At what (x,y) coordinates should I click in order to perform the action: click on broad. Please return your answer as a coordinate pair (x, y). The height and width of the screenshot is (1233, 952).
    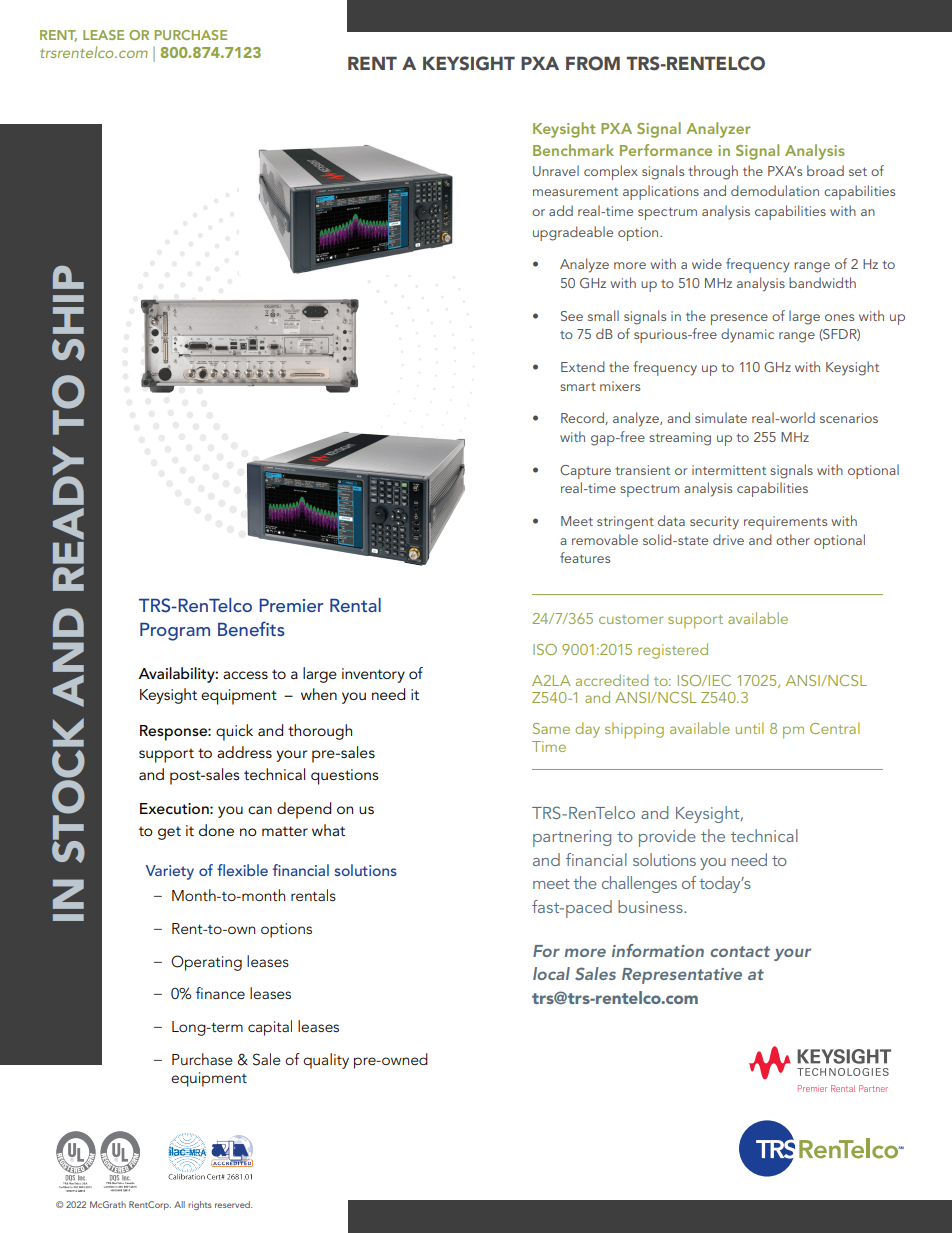
    Looking at the image, I should click on (825, 170).
